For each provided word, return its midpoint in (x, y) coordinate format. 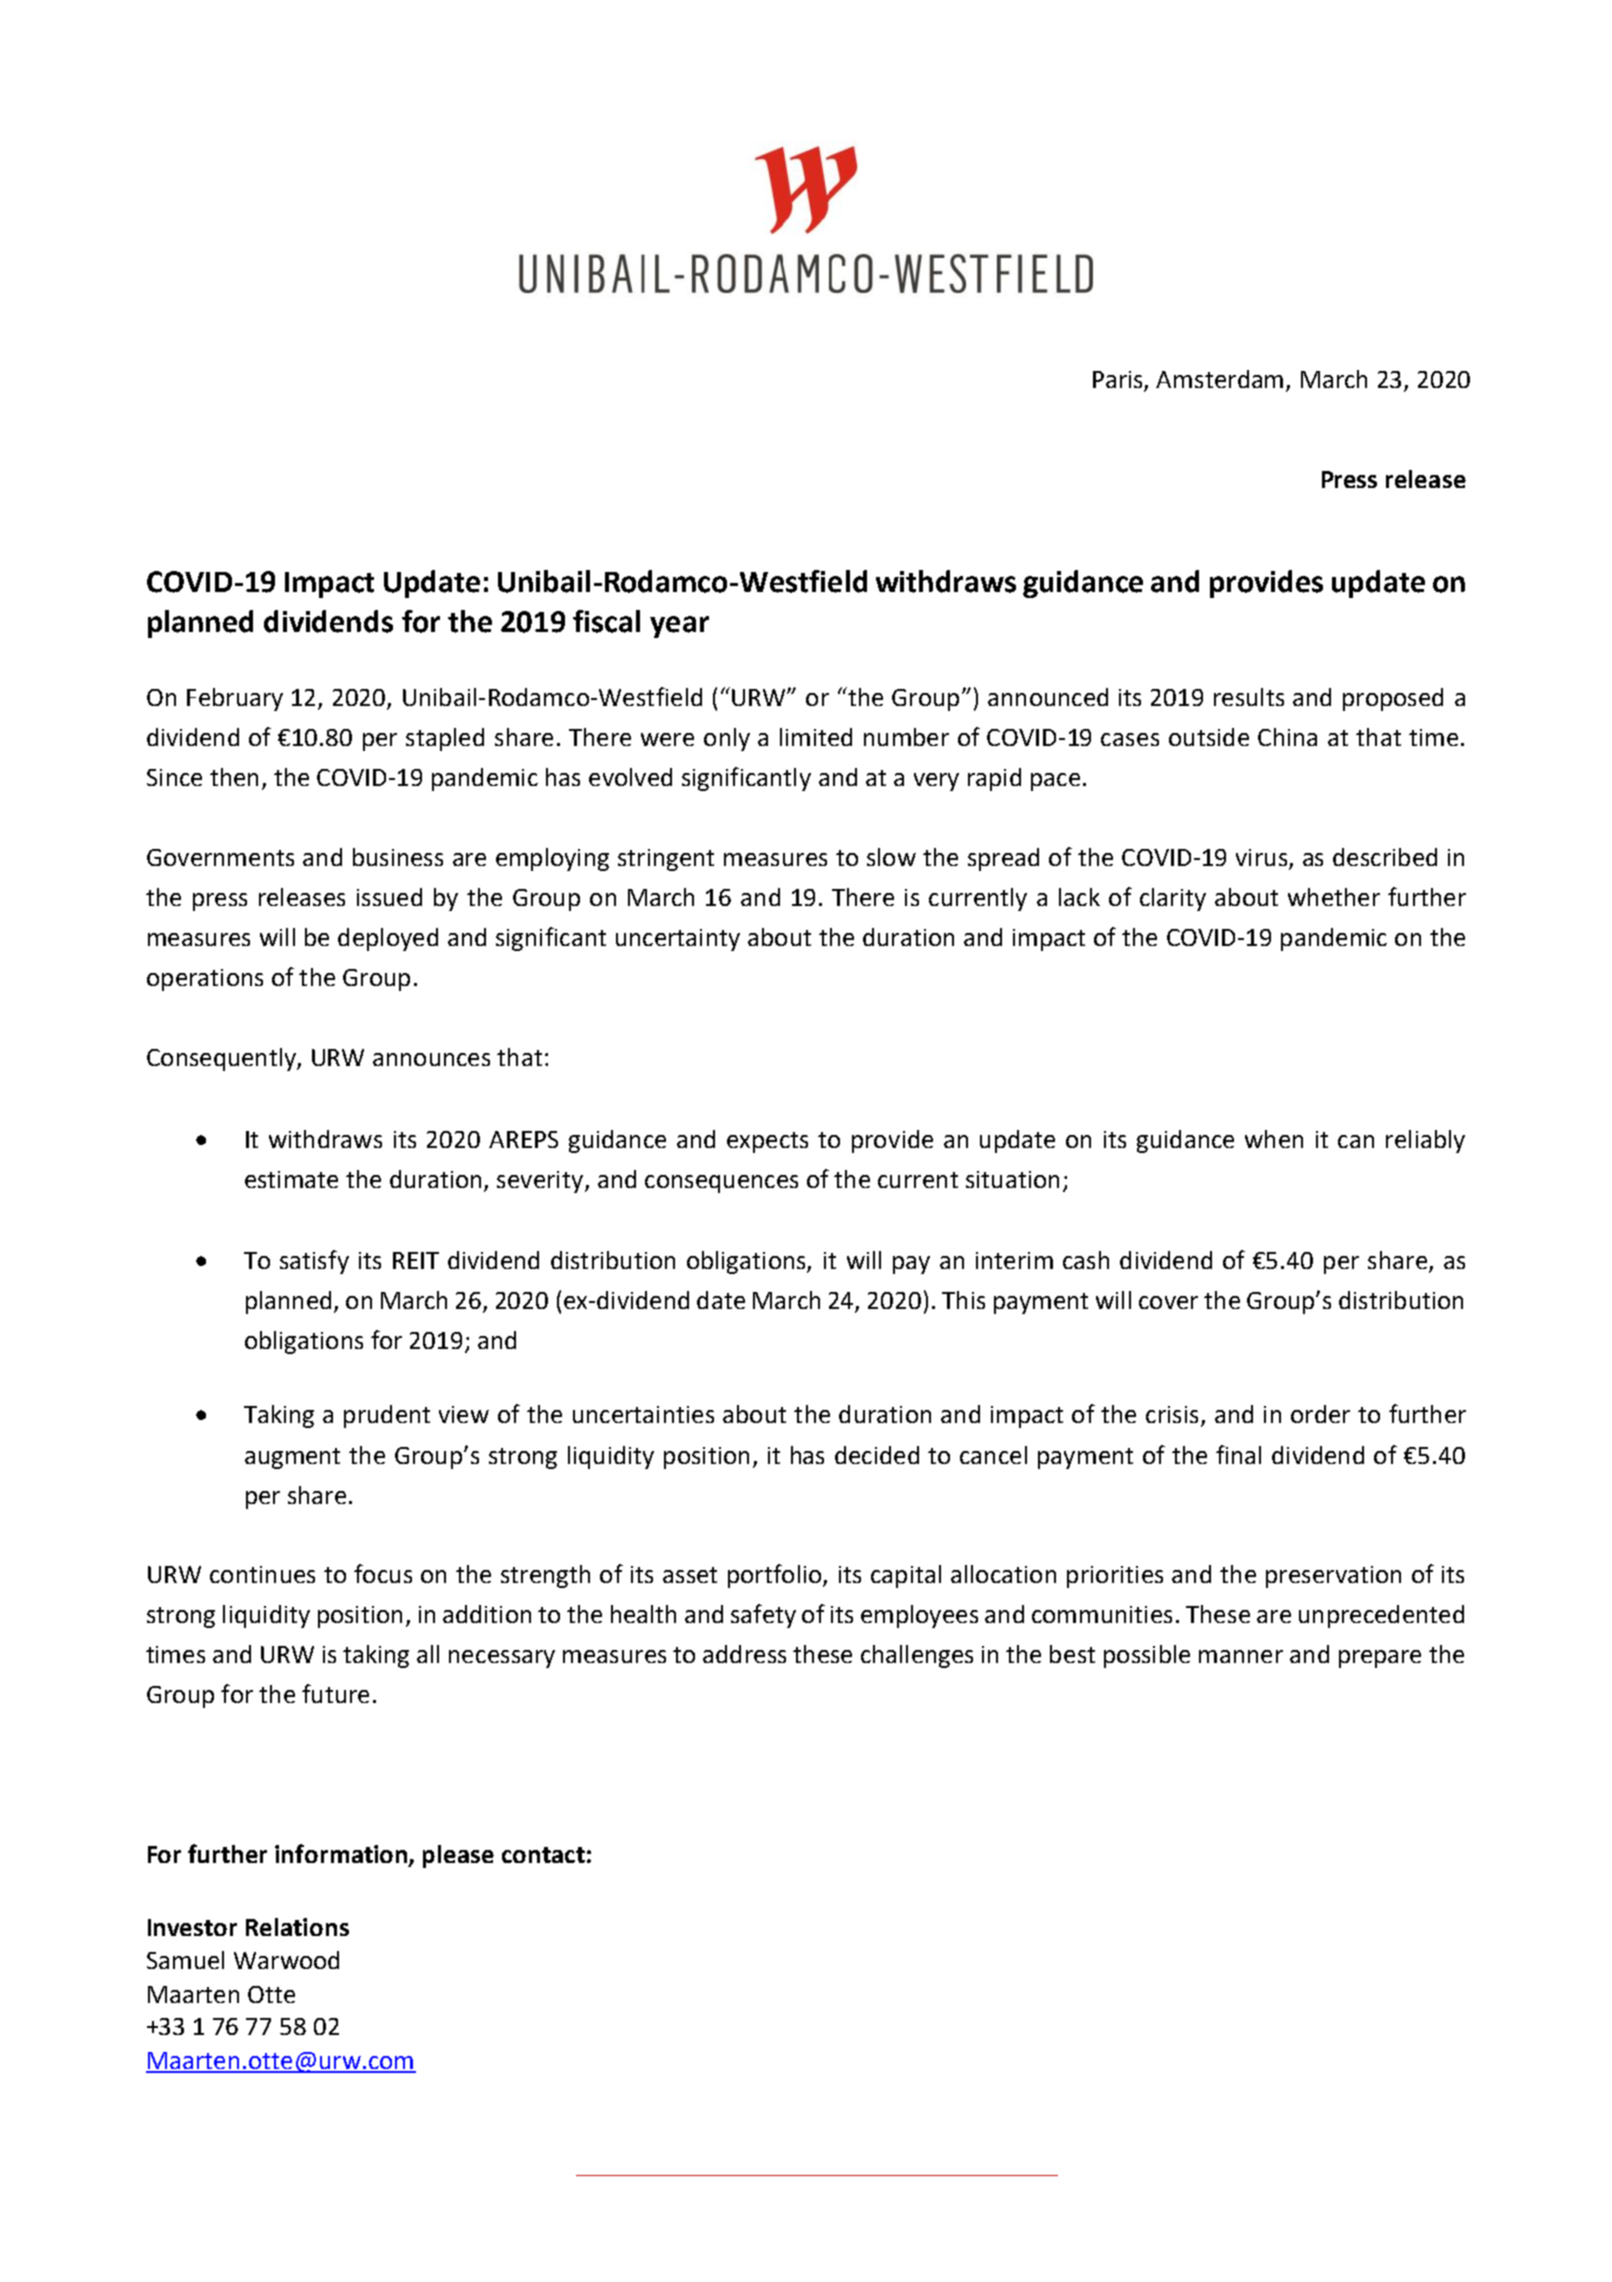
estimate (291, 1179)
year (679, 627)
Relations (297, 1927)
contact (543, 1855)
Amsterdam (1219, 379)
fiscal (606, 621)
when (1274, 1139)
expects (767, 1142)
